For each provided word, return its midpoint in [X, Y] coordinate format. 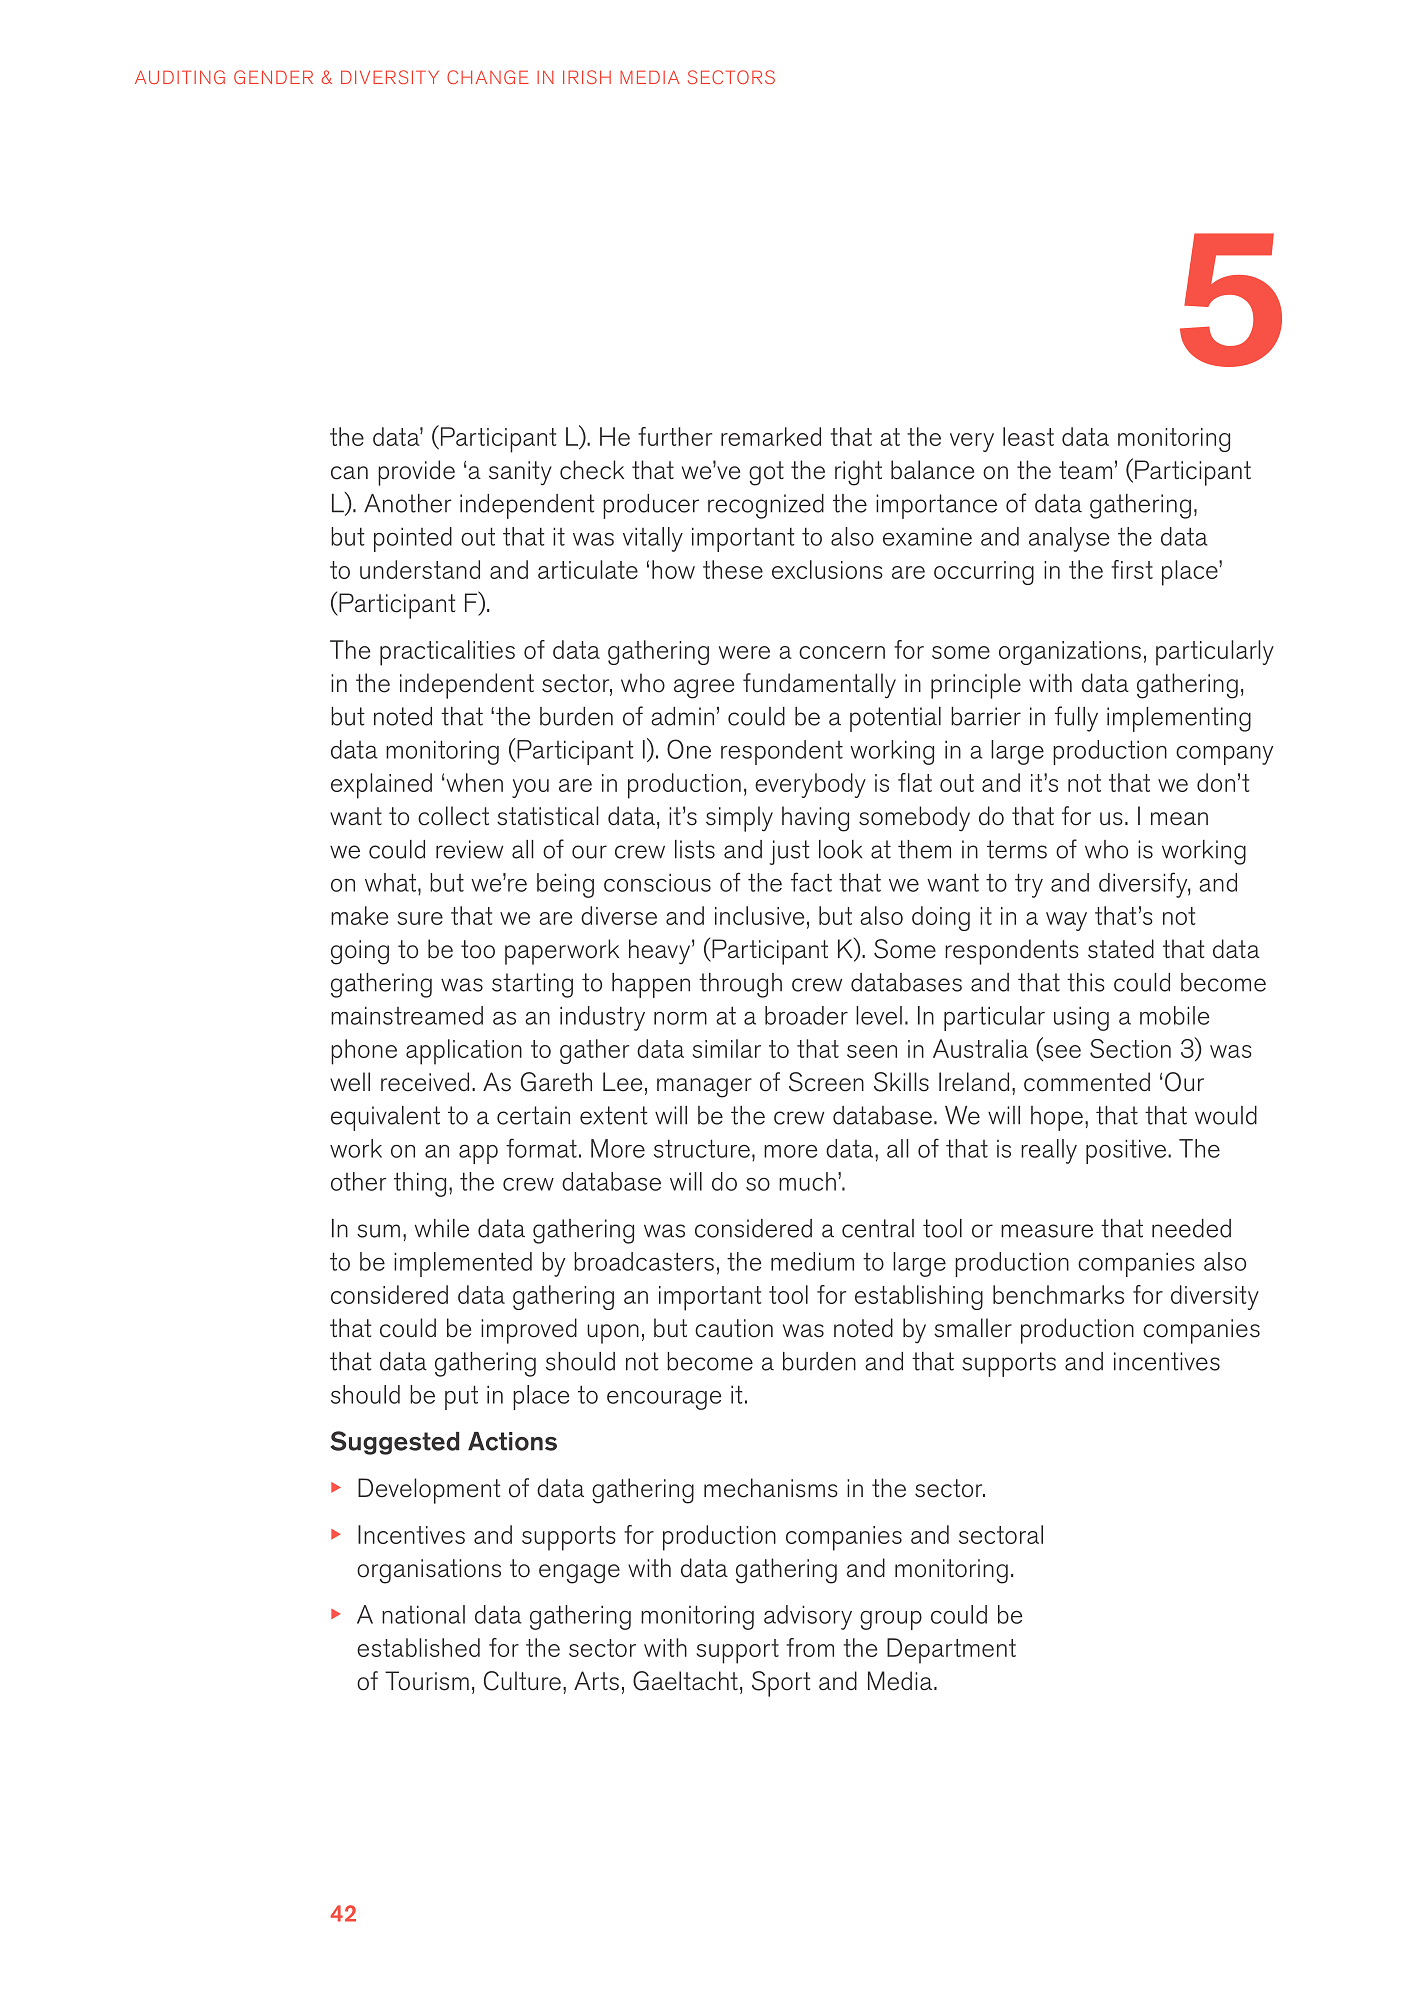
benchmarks [1058, 1294]
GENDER [273, 77]
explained [381, 786]
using [1081, 1018]
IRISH [587, 77]
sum [378, 1231]
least [1028, 436]
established [418, 1647]
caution [734, 1328]
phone [364, 1052]
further [675, 436]
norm [680, 1018]
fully [1076, 719]
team [1085, 470]
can [349, 473]
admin [682, 716]
